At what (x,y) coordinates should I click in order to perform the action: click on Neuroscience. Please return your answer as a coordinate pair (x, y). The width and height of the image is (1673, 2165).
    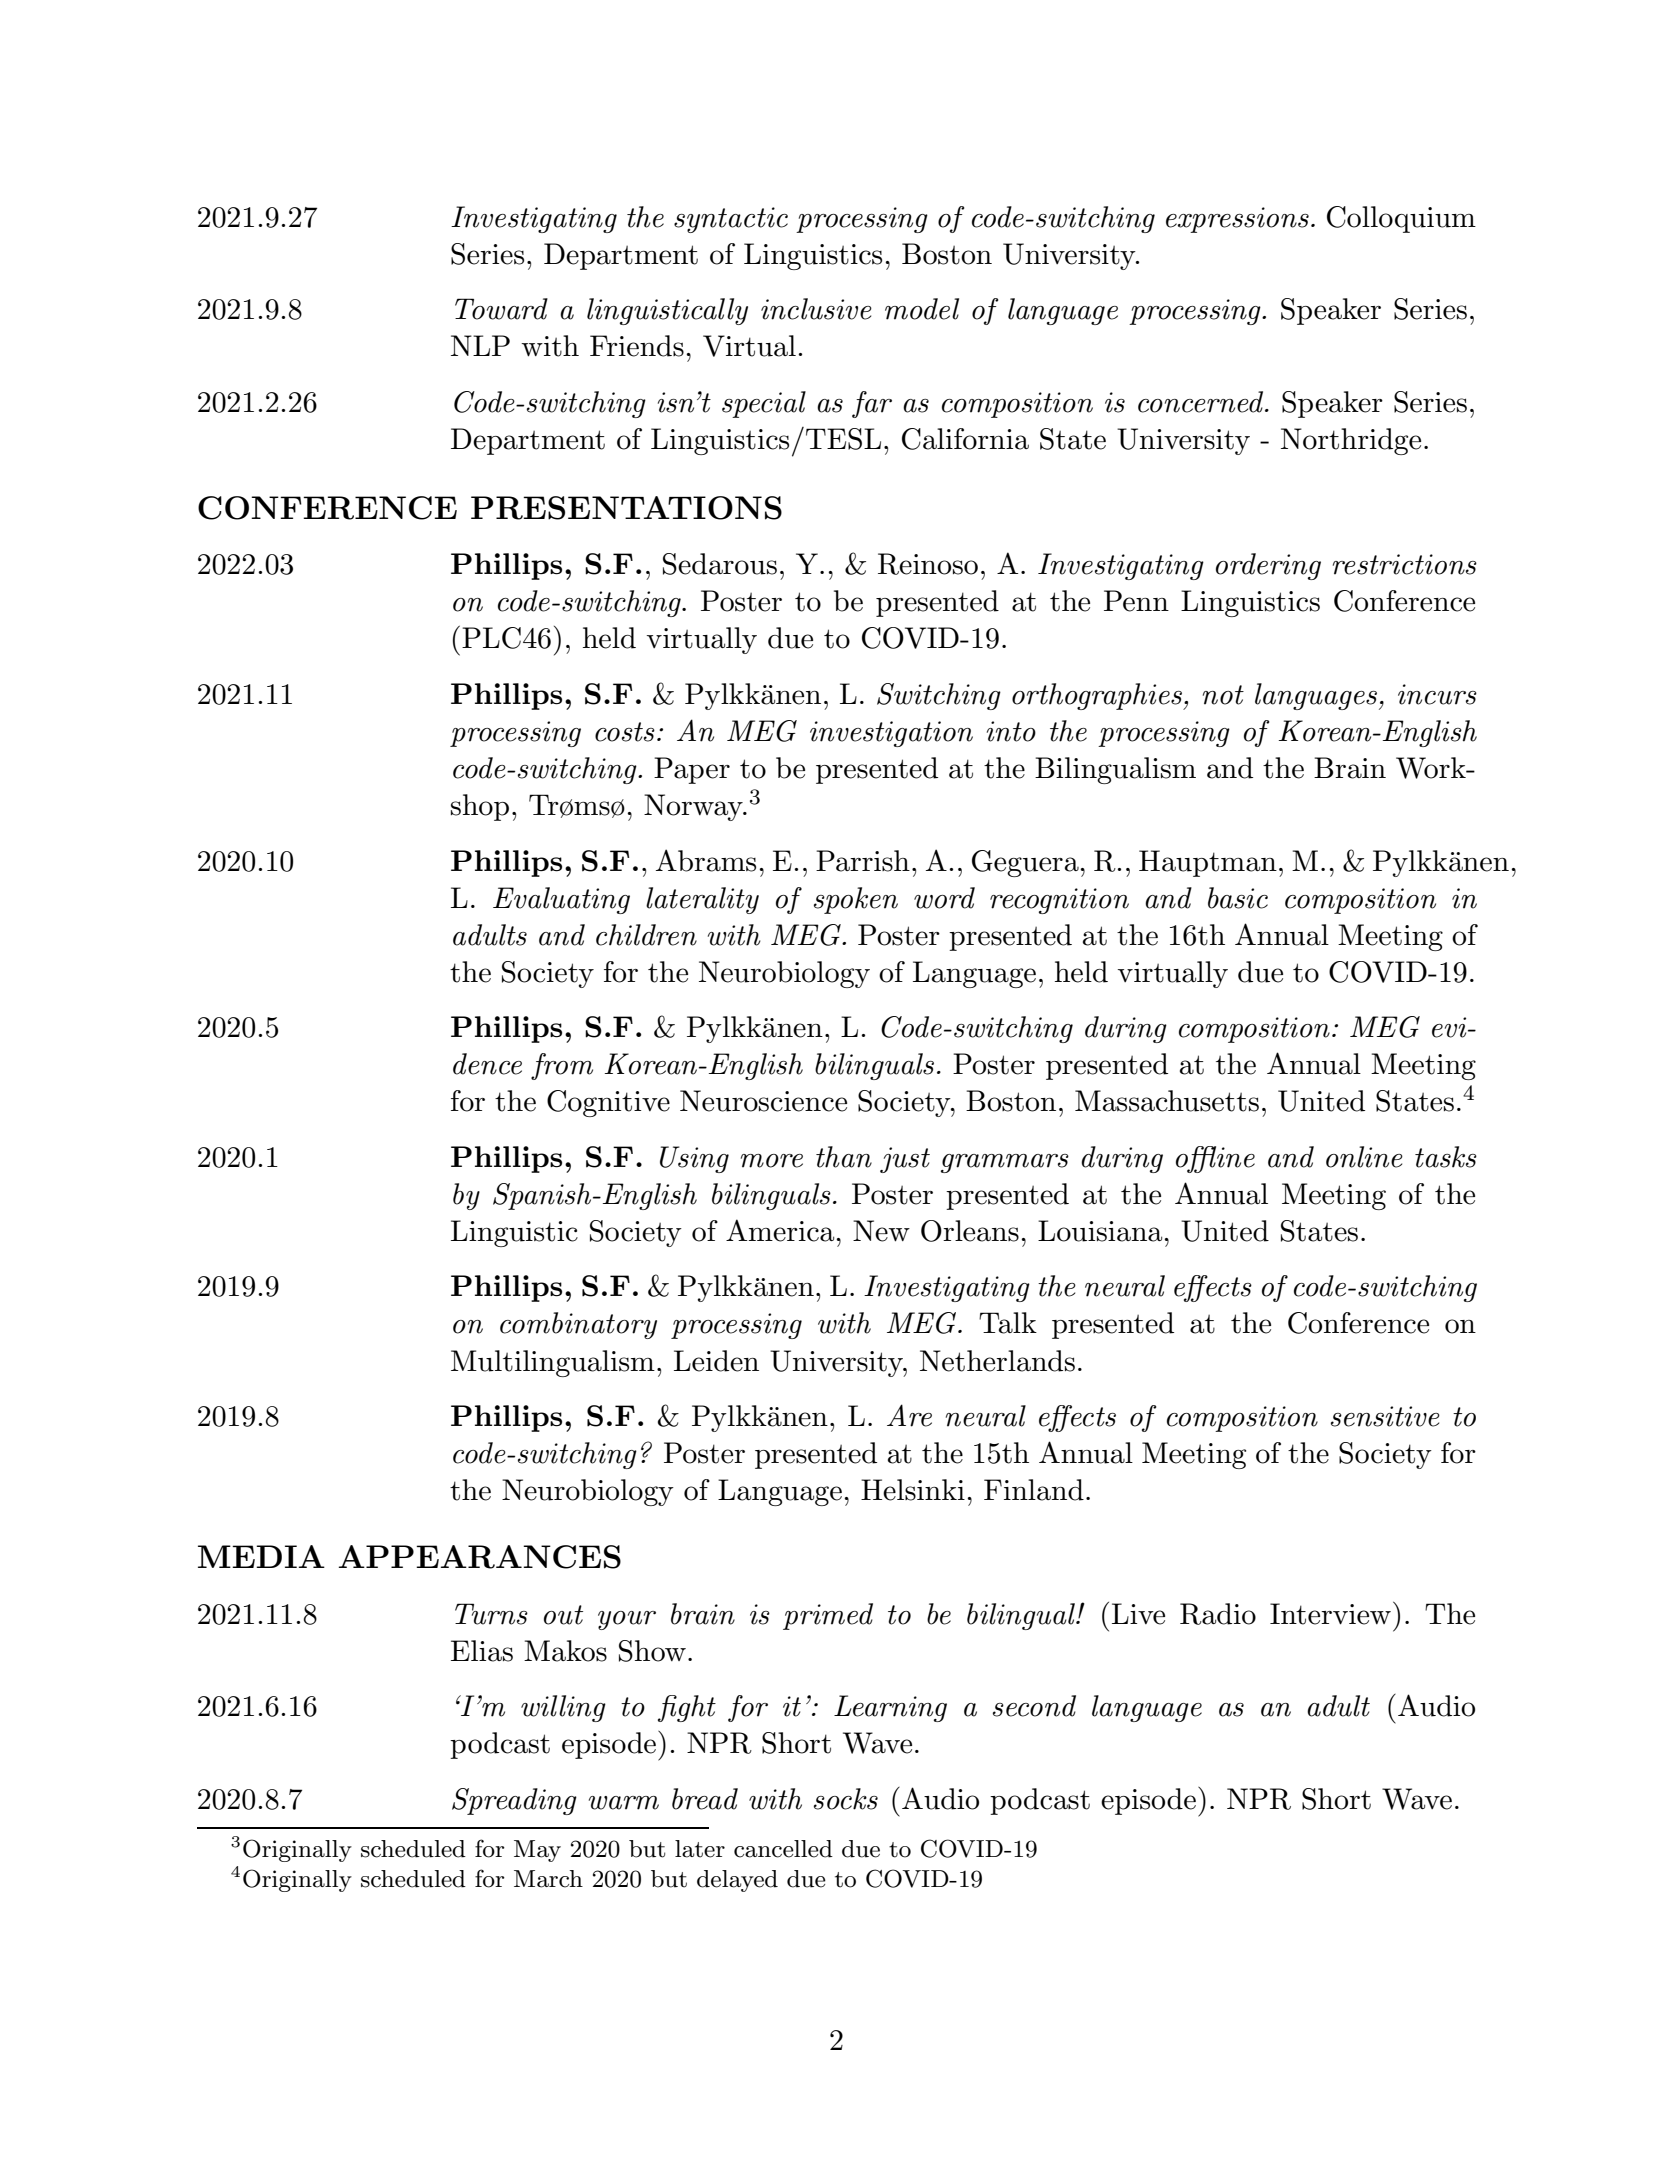
    Looking at the image, I should click on (763, 1101).
